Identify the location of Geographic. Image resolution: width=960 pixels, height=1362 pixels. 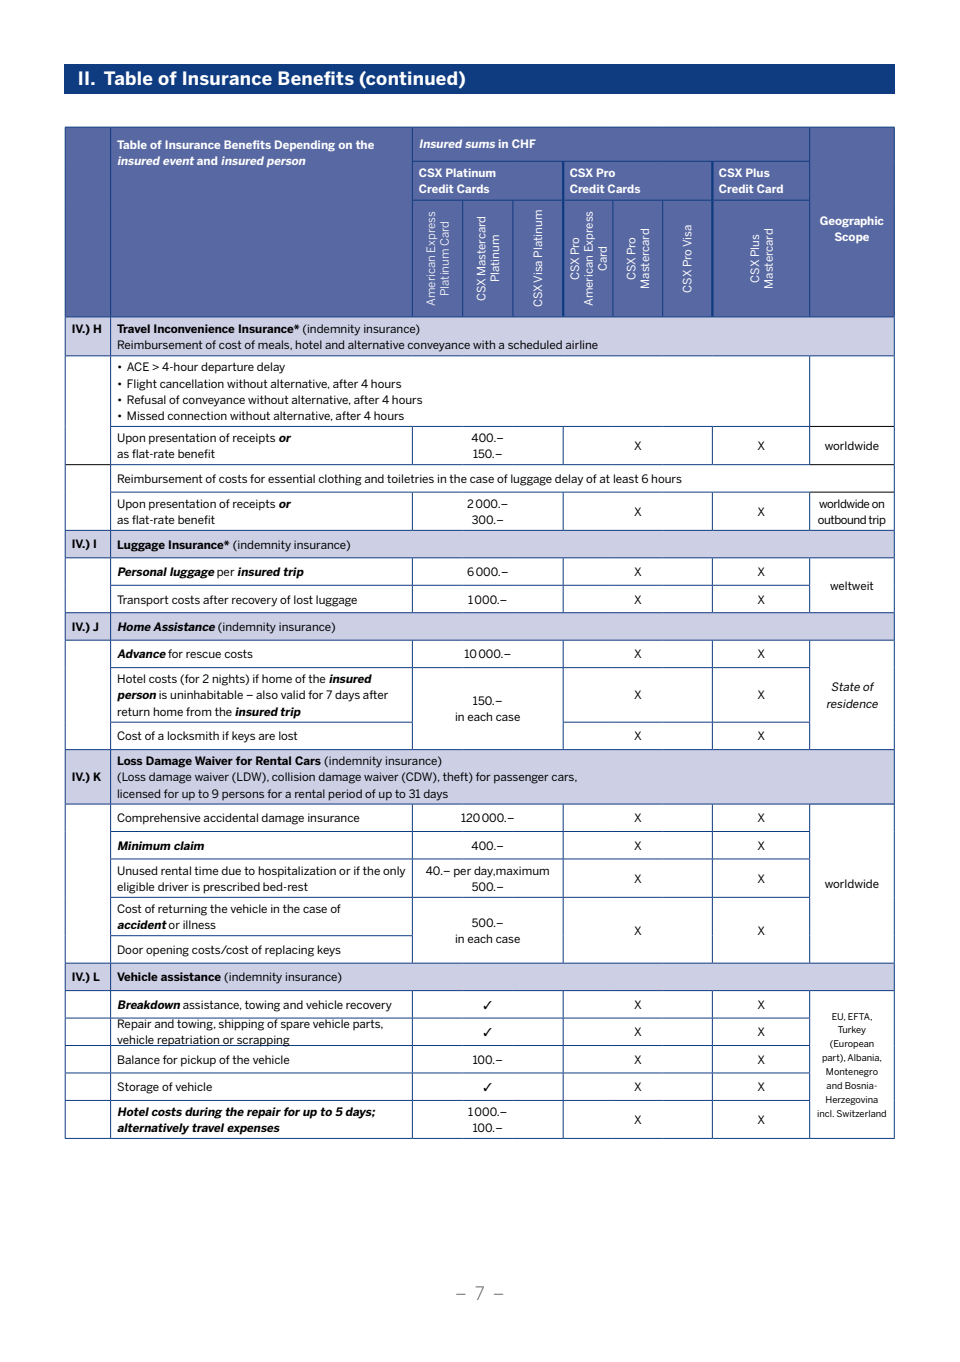
(851, 221).
